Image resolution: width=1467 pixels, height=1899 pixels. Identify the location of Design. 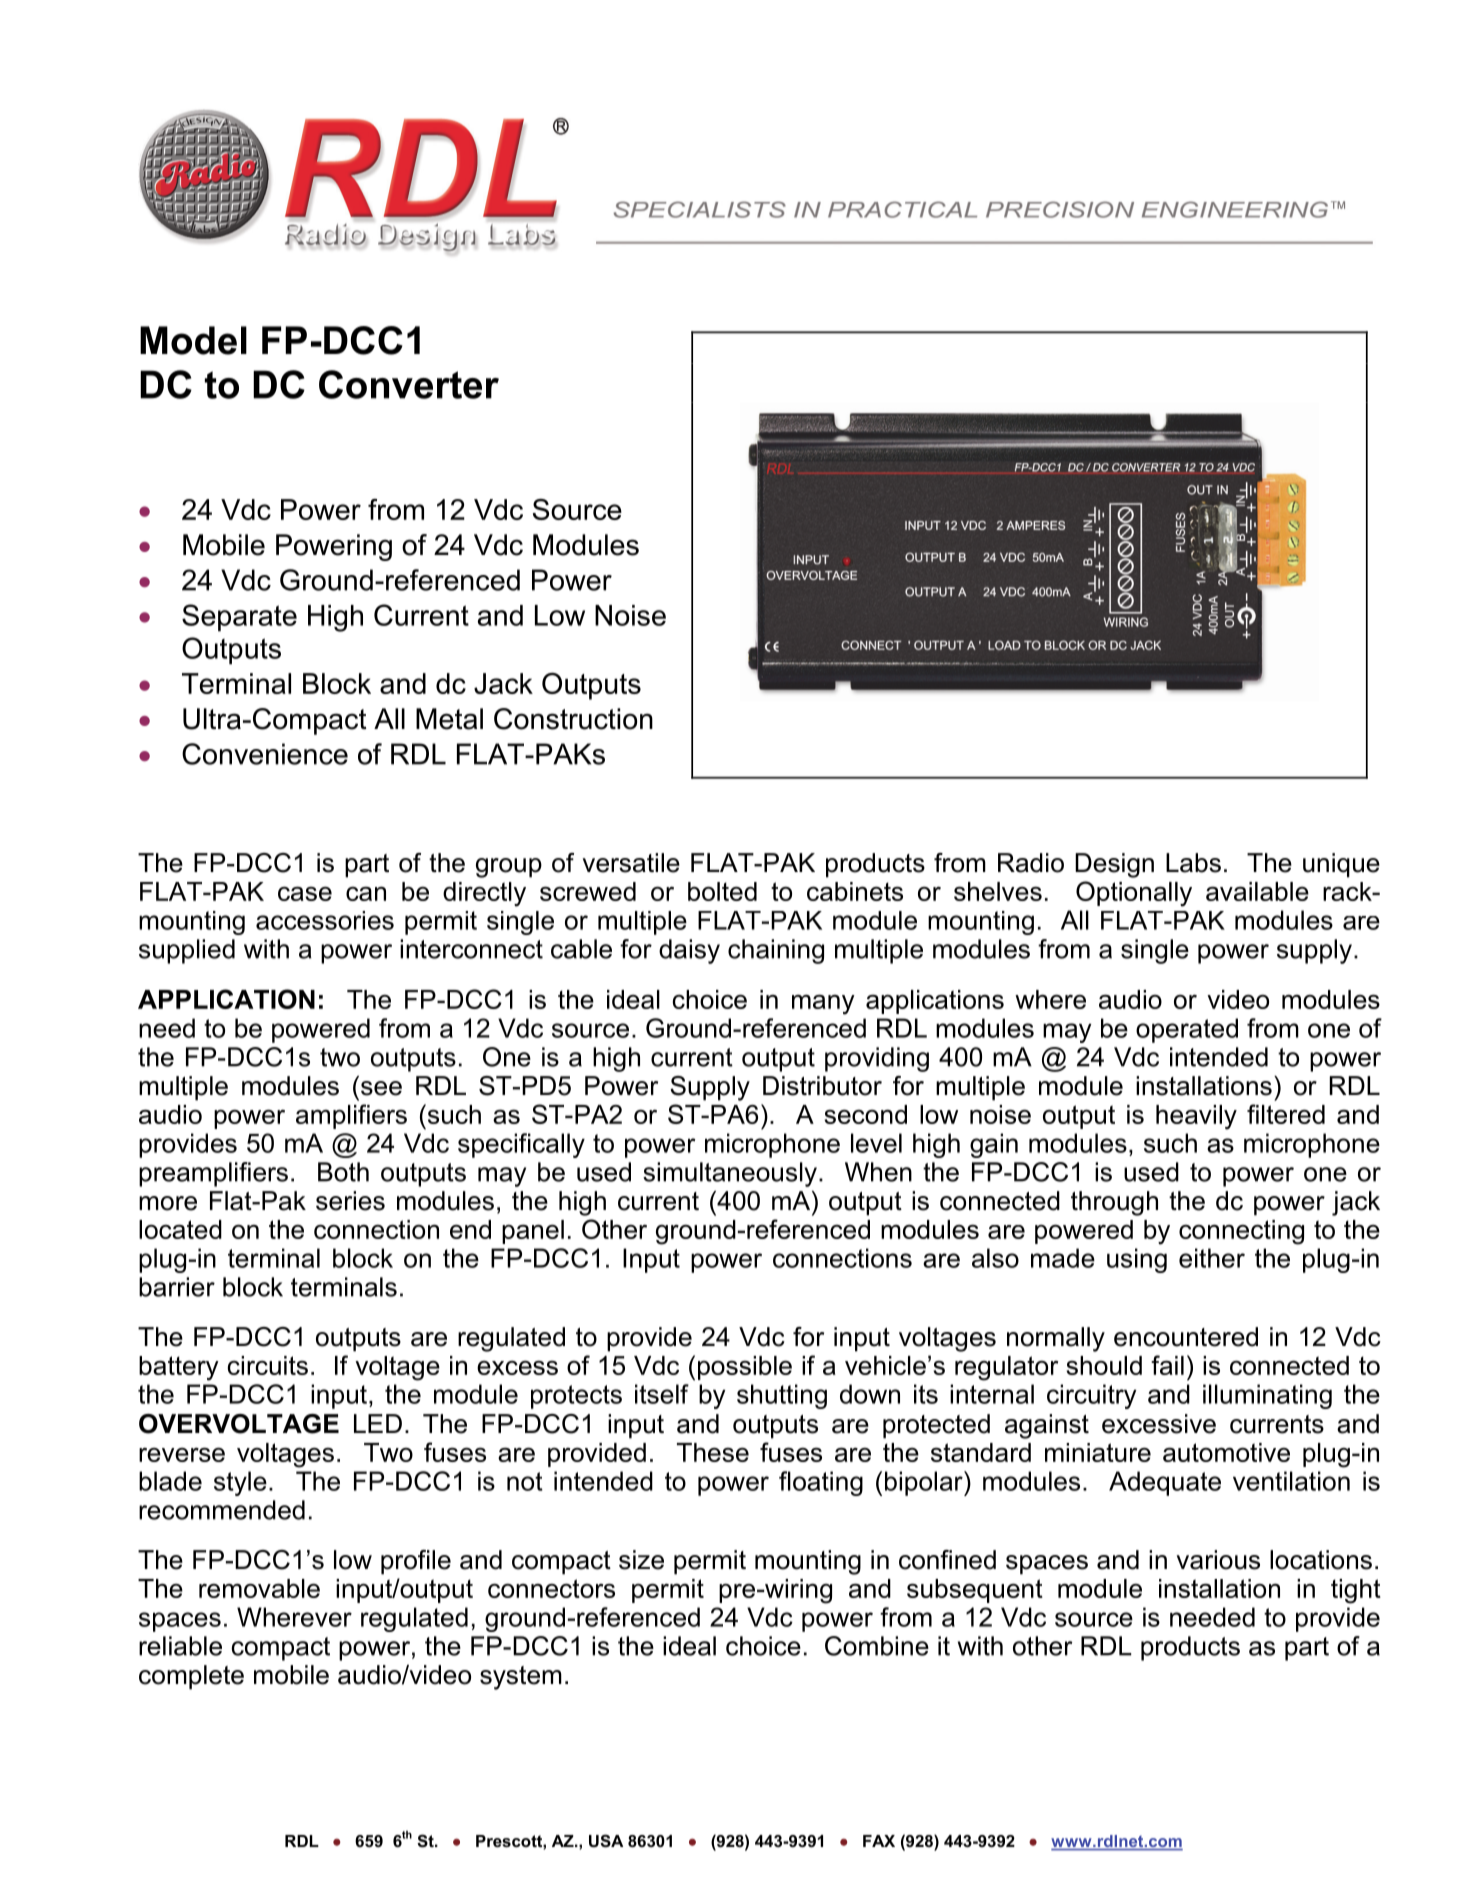
(1114, 865).
